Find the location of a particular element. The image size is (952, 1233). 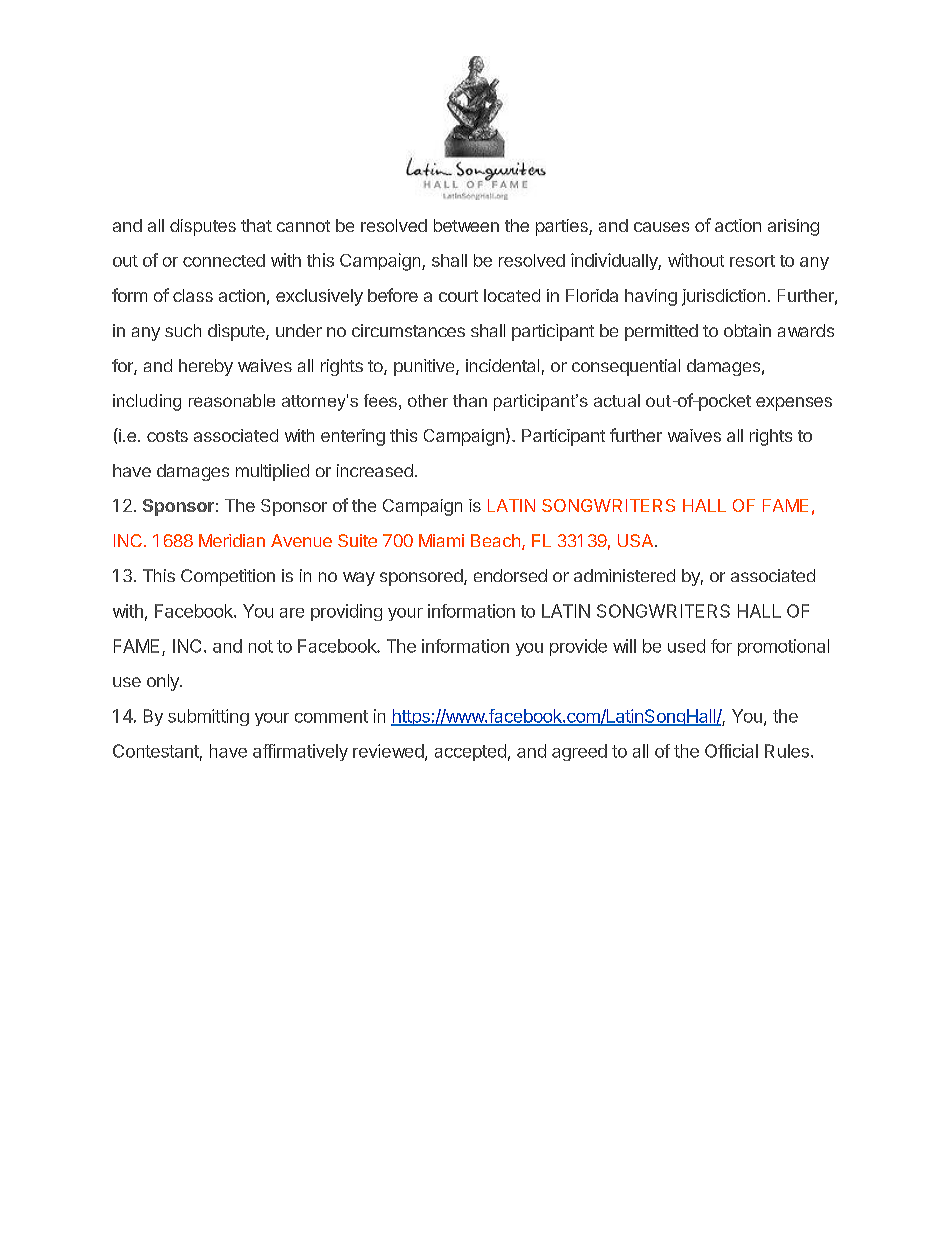

reasonable is located at coordinates (232, 400).
